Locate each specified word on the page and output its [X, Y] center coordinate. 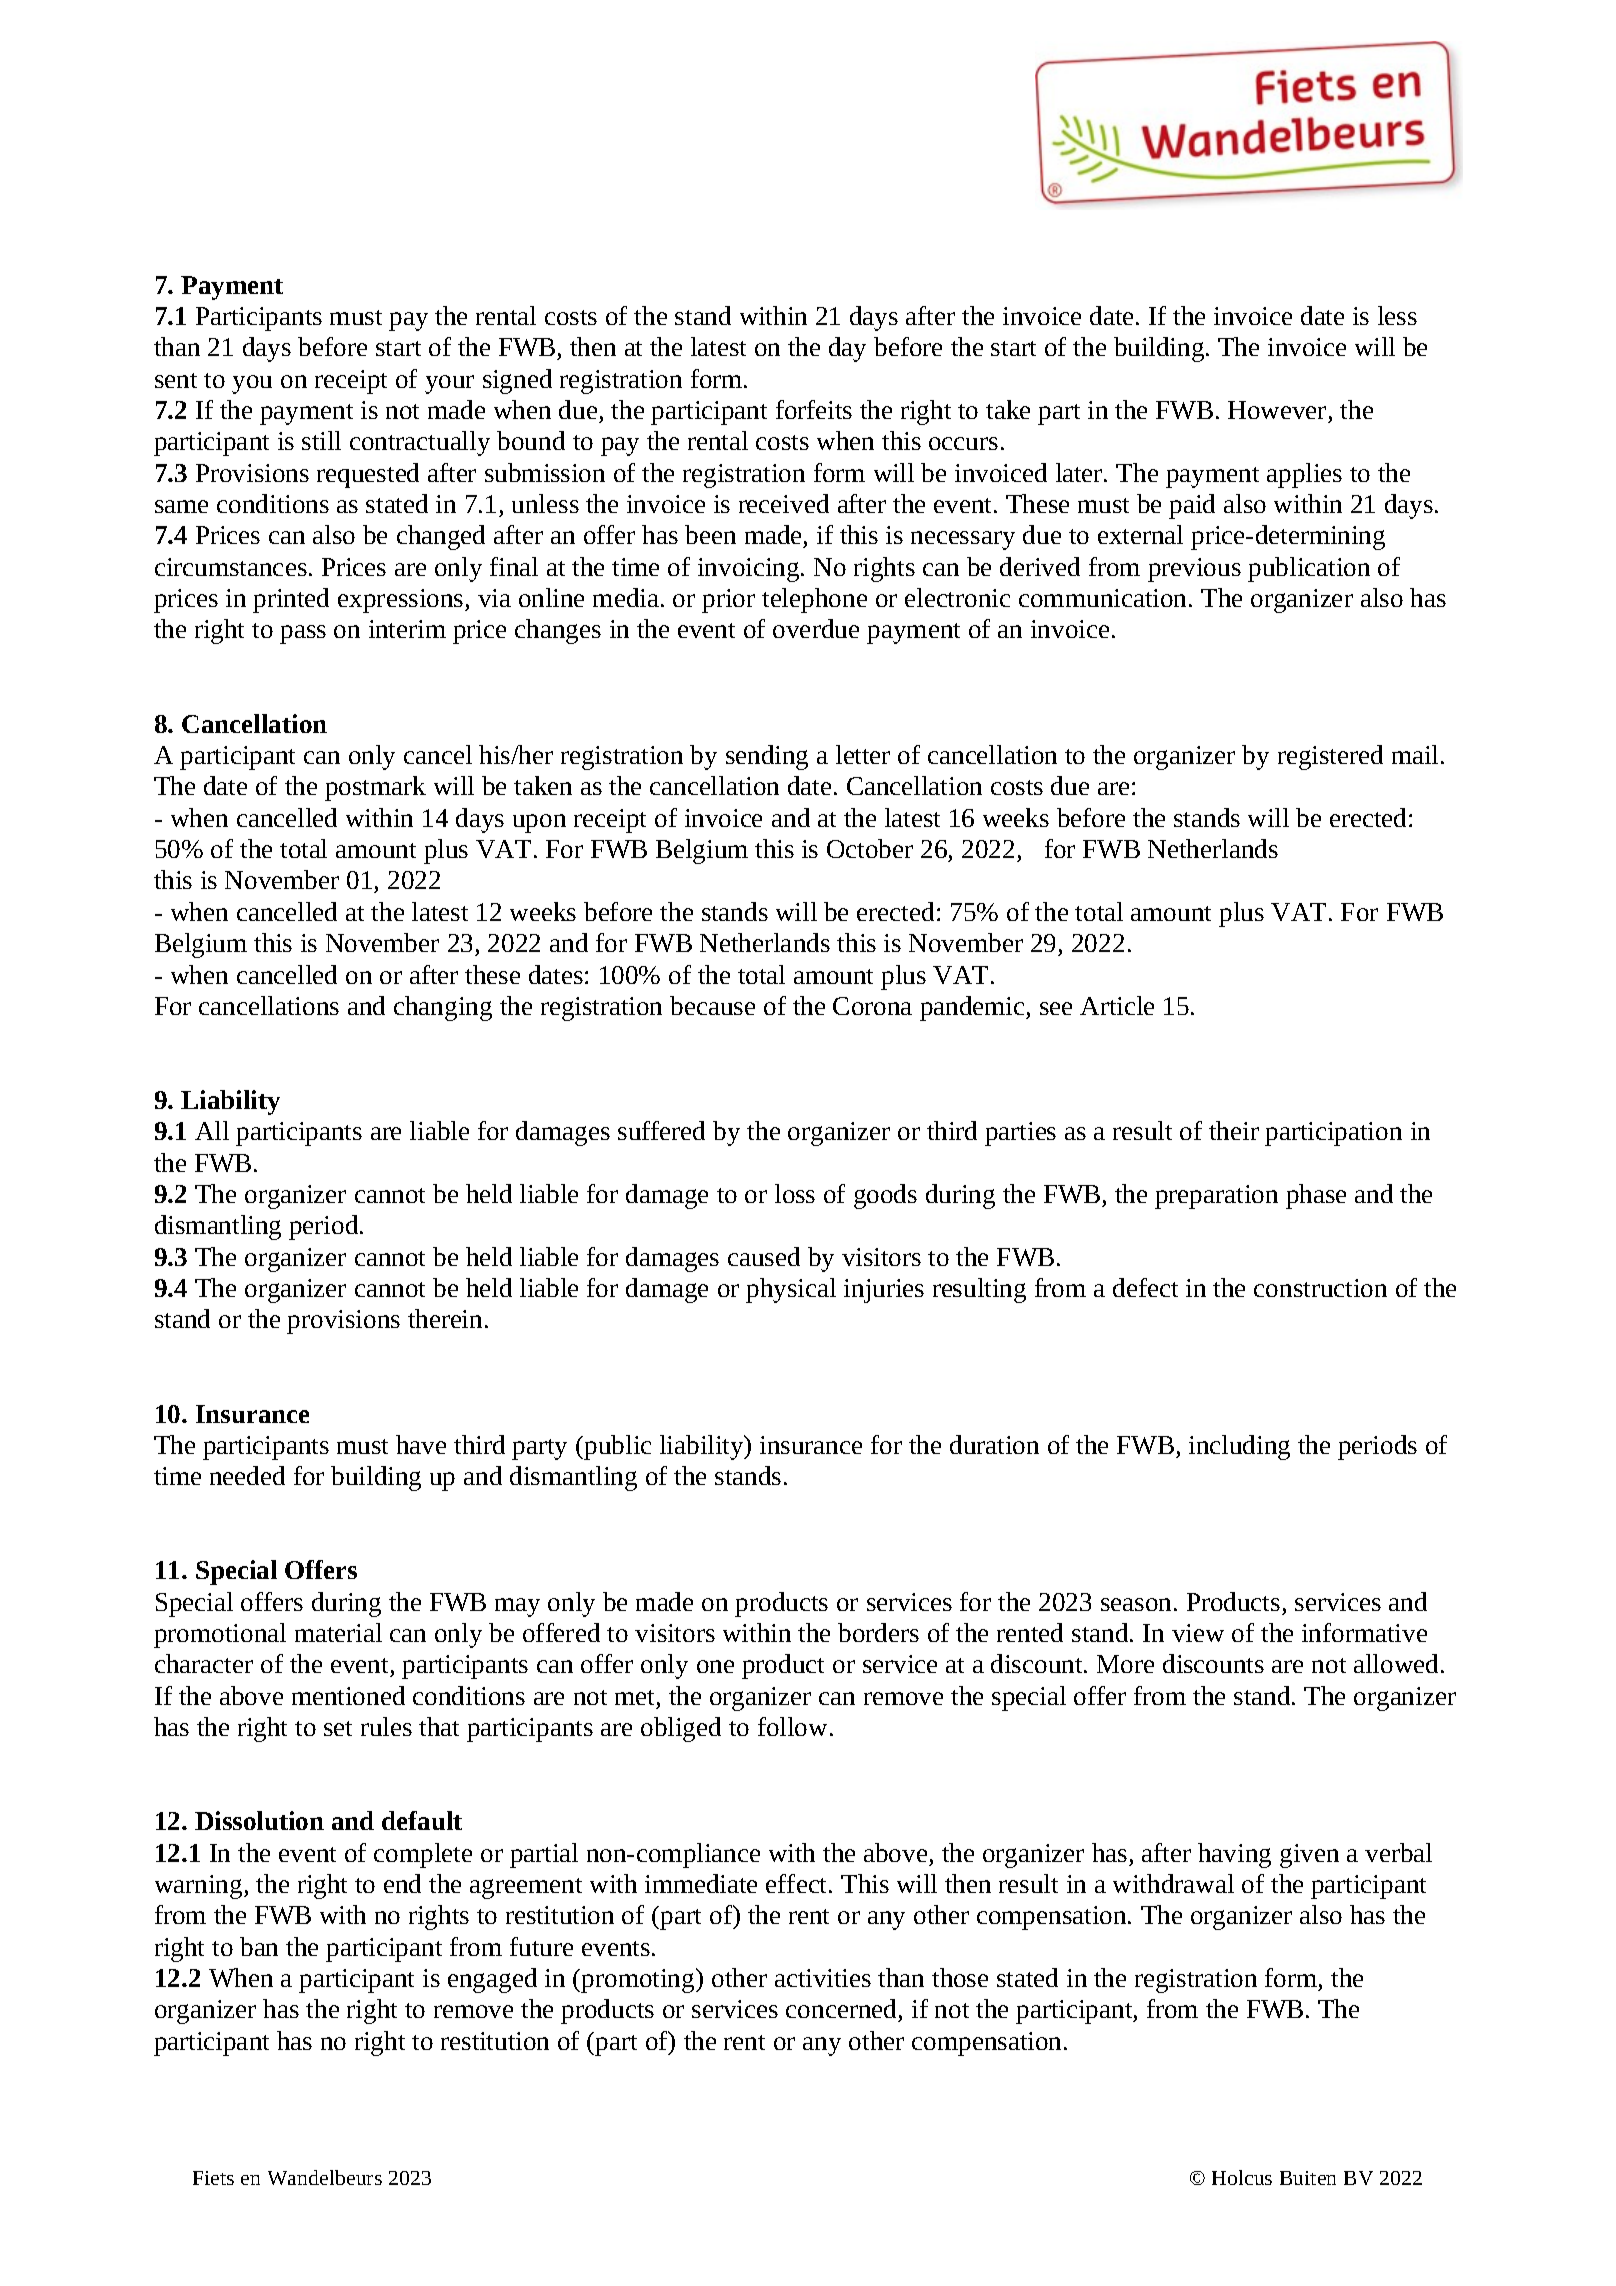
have [421, 1444]
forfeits [814, 409]
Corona [872, 1006]
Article [1117, 1005]
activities [823, 1978]
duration [994, 1444]
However [1277, 410]
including [1239, 1447]
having [1234, 1855]
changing [443, 1008]
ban [259, 1946]
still [321, 440]
